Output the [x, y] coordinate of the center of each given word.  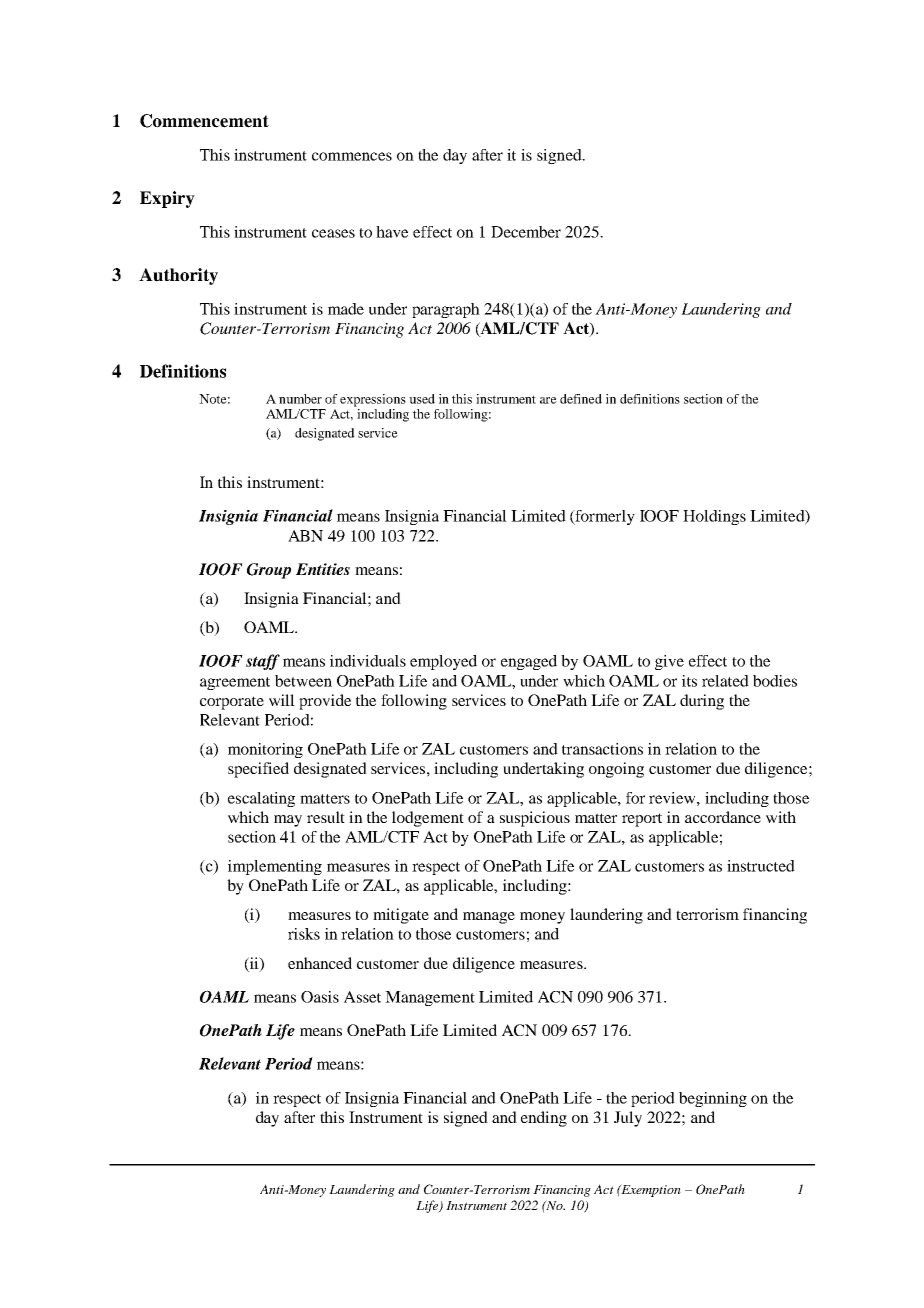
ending [544, 1119]
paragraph [446, 310]
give [669, 662]
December [526, 232]
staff [263, 662]
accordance [723, 817]
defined [581, 399]
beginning [713, 1099]
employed [443, 662]
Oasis [320, 997]
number [300, 399]
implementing [275, 867]
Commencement [204, 121]
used [422, 399]
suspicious [535, 819]
